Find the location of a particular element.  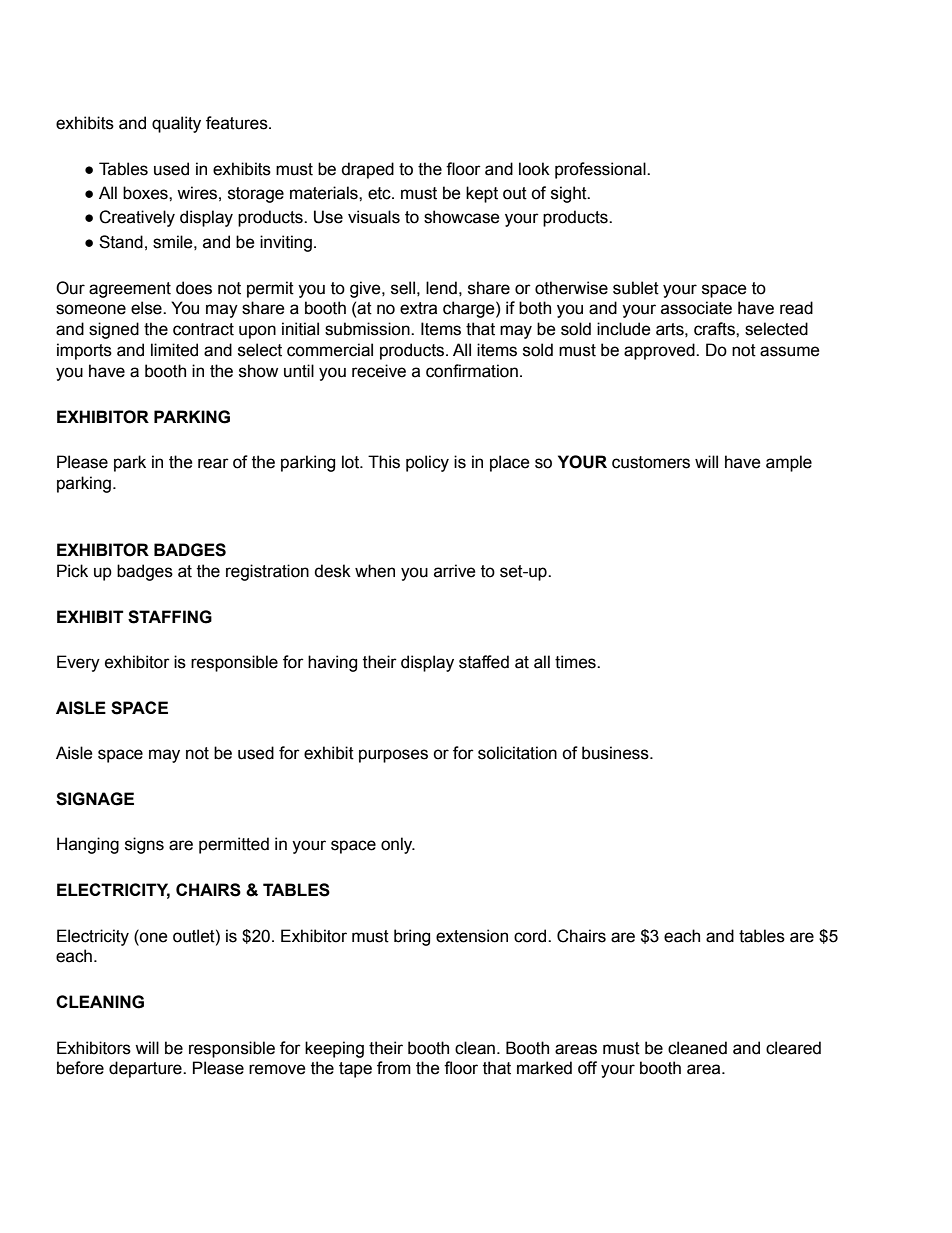

SIGNAGE is located at coordinates (95, 799).
